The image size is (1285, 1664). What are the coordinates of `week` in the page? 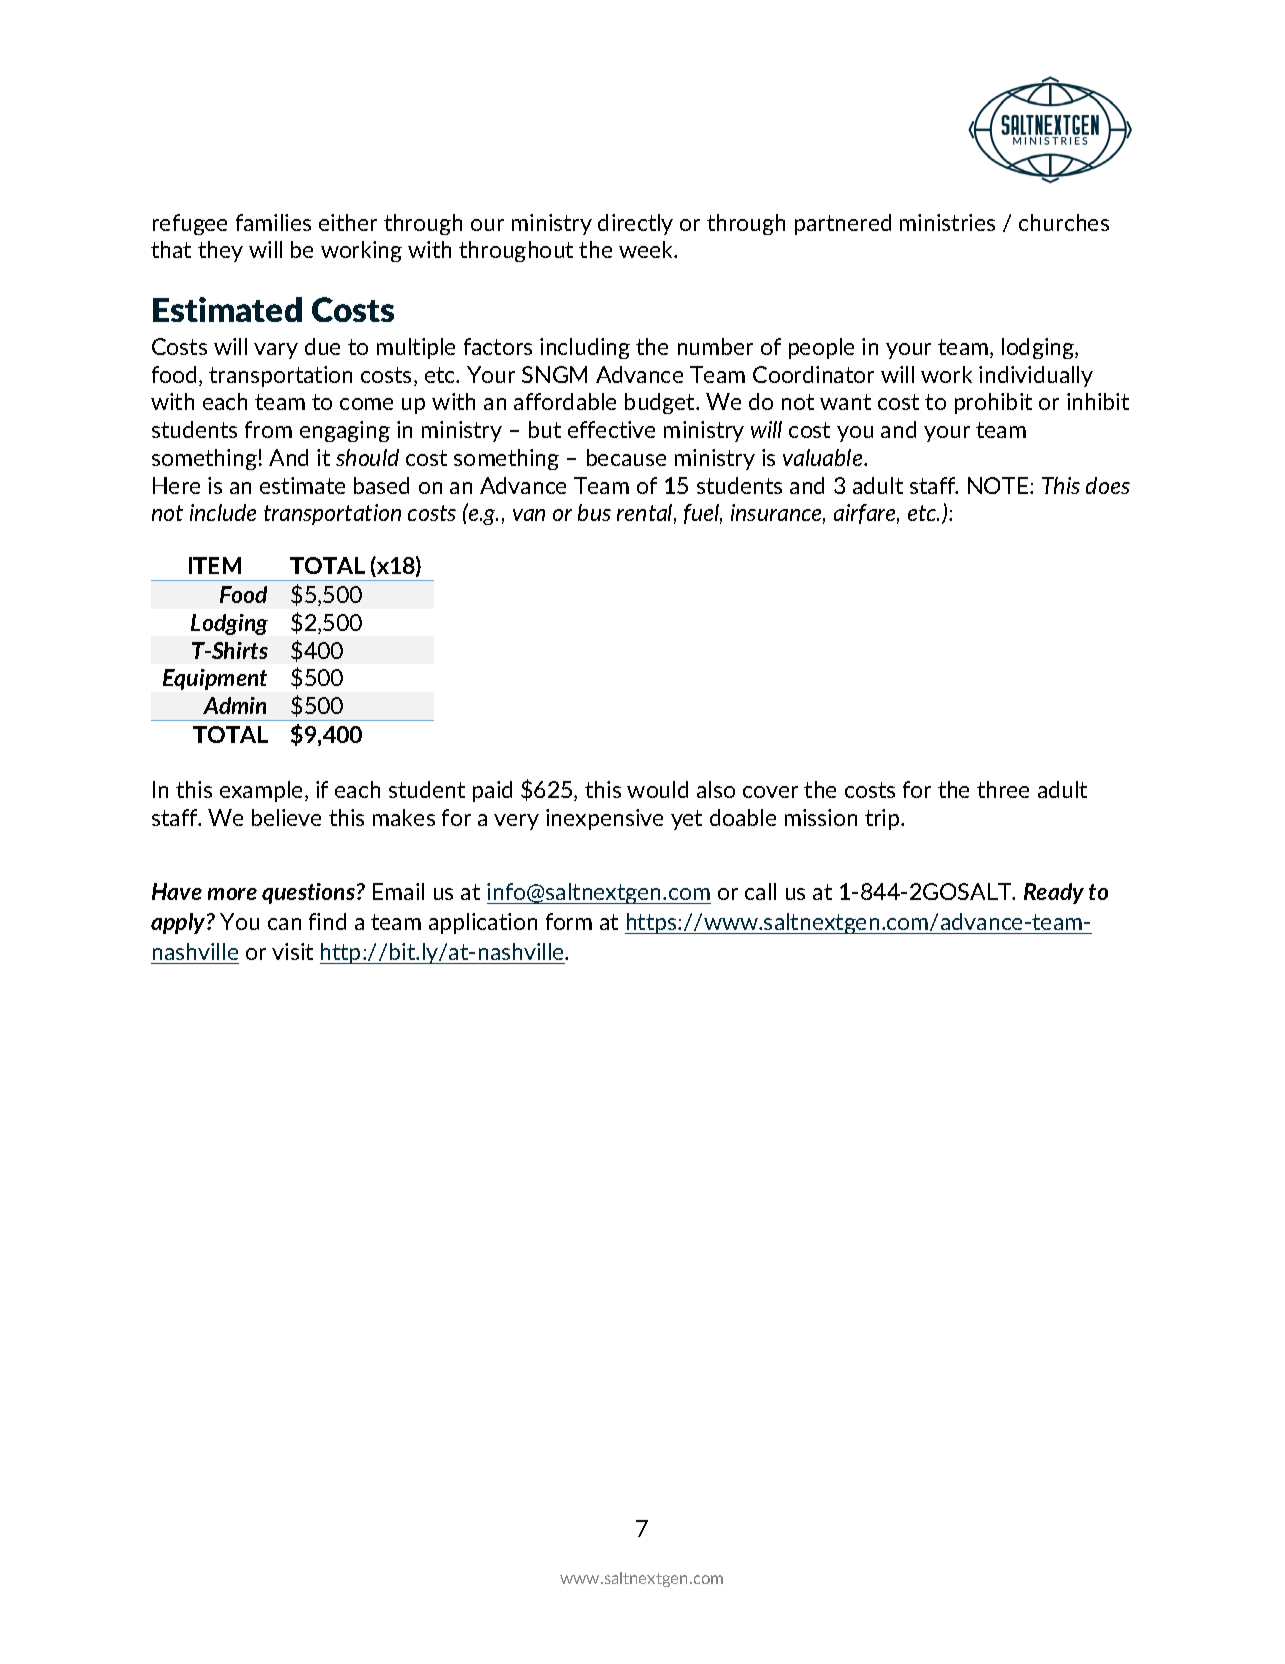 It's located at (647, 249).
